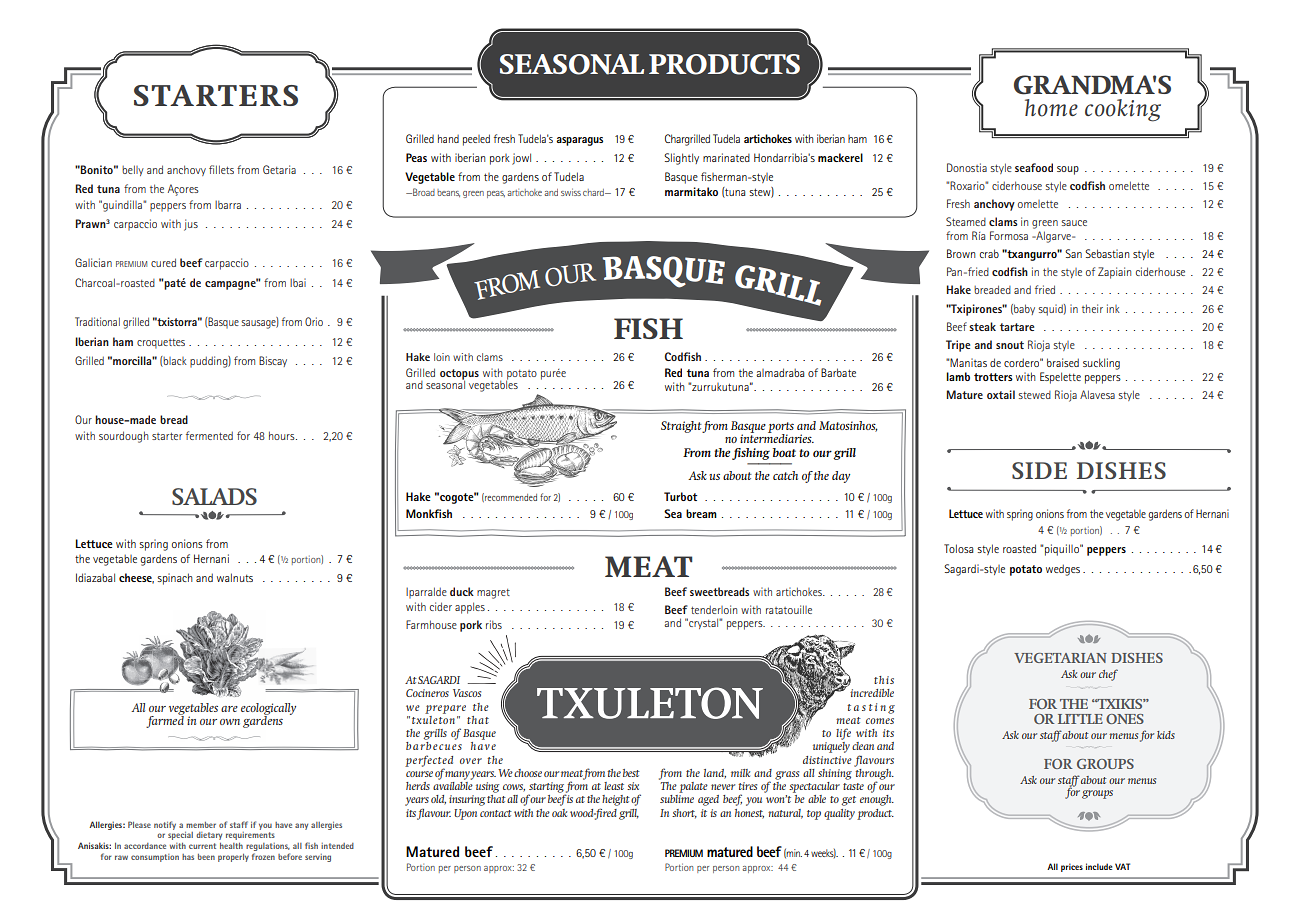 The height and width of the image is (924, 1300). Describe the element at coordinates (214, 496) in the image. I see `SALADS` at that location.
